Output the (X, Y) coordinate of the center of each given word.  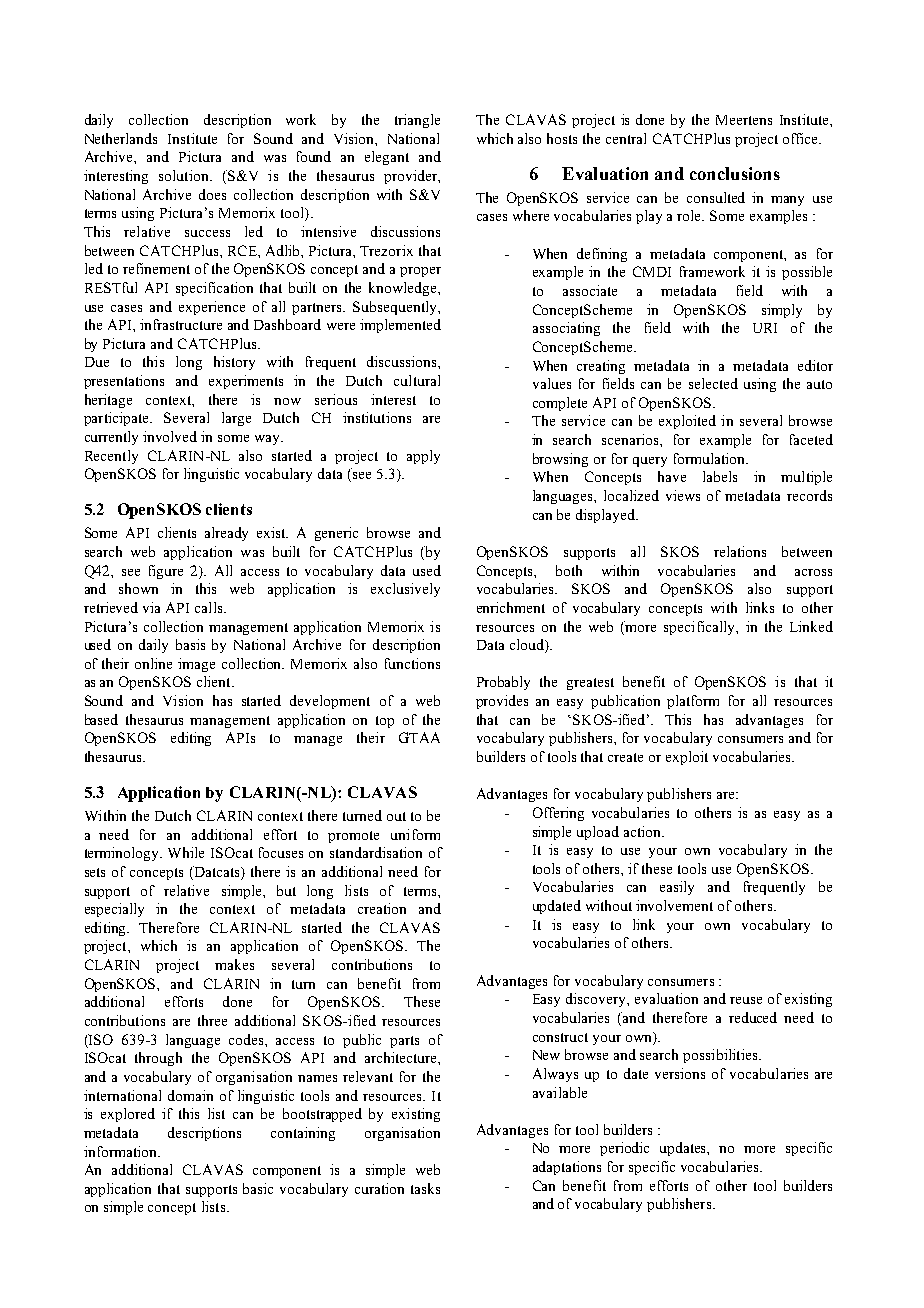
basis (190, 644)
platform (693, 702)
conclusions (735, 173)
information (121, 1151)
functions (412, 663)
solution (185, 175)
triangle (417, 121)
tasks (425, 1188)
